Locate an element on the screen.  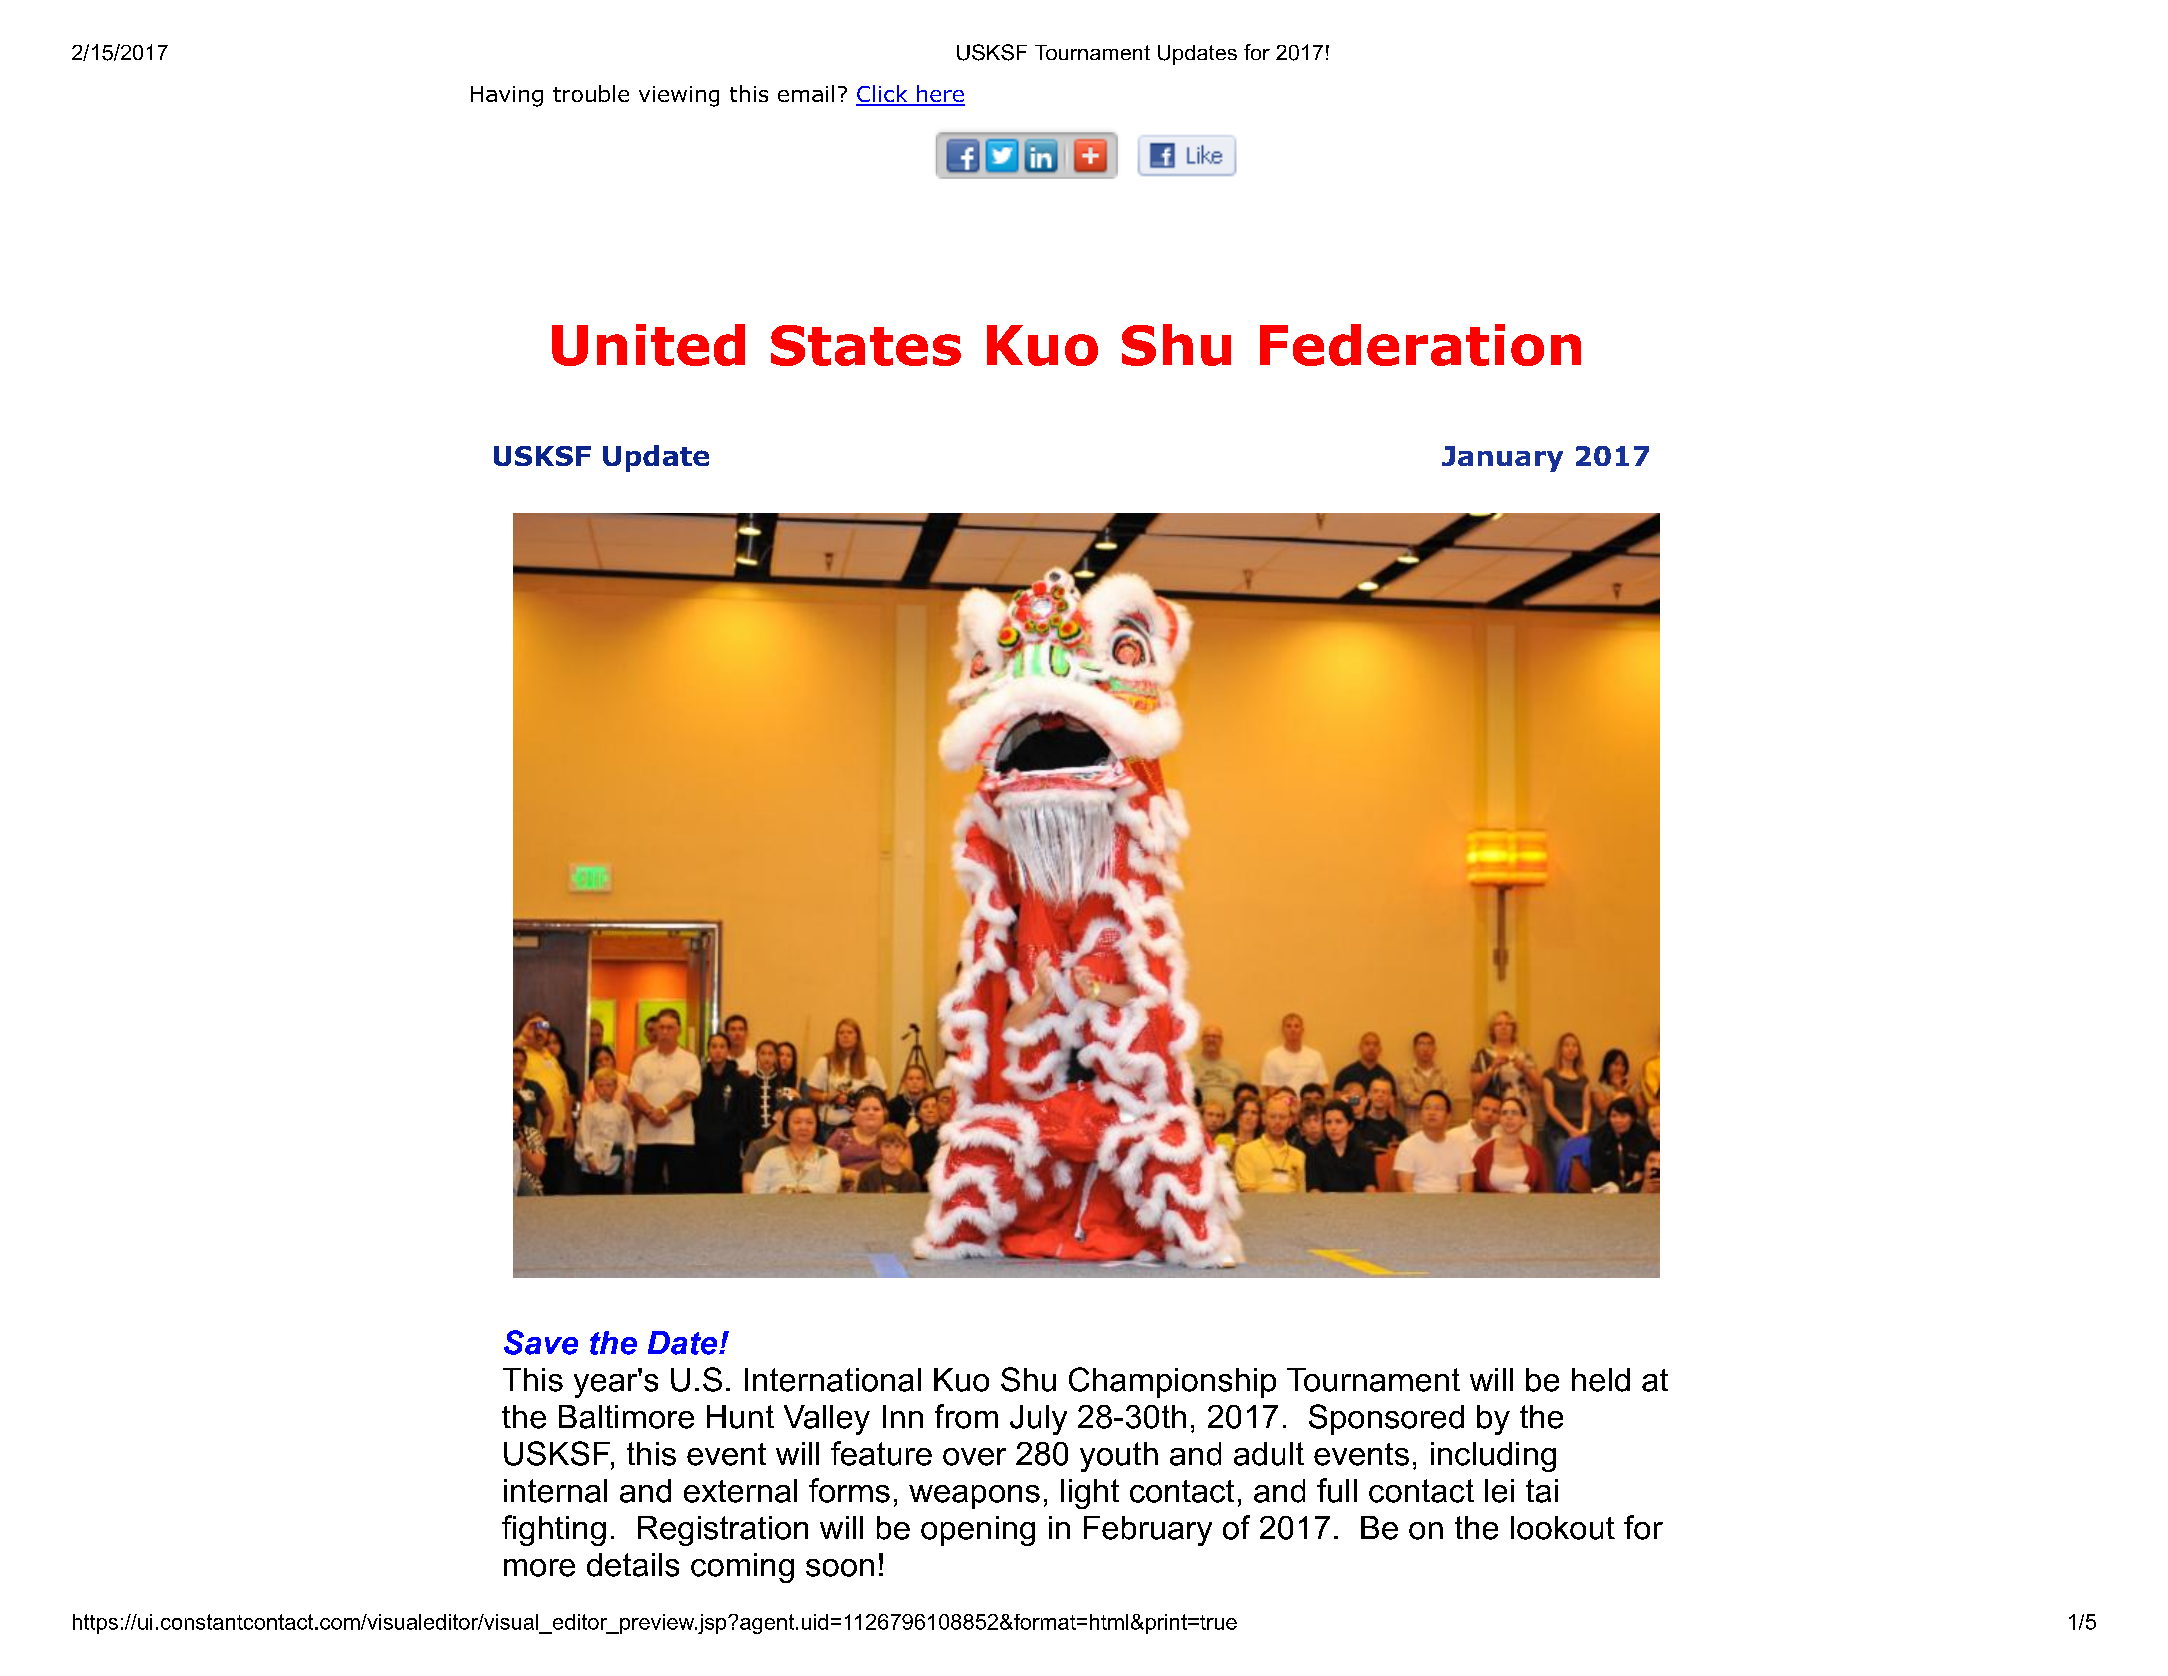
details is located at coordinates (633, 1565).
